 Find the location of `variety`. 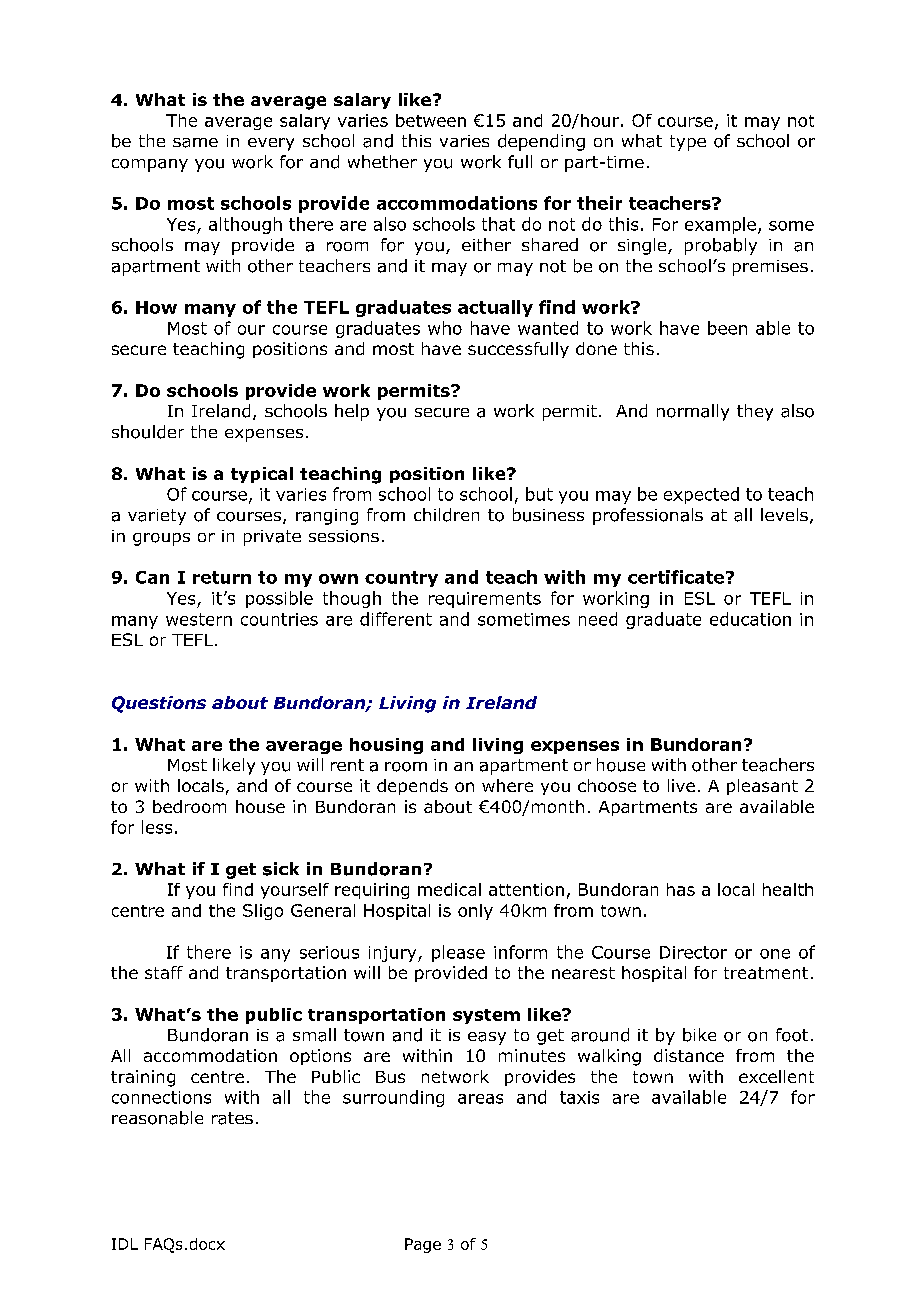

variety is located at coordinates (157, 517).
